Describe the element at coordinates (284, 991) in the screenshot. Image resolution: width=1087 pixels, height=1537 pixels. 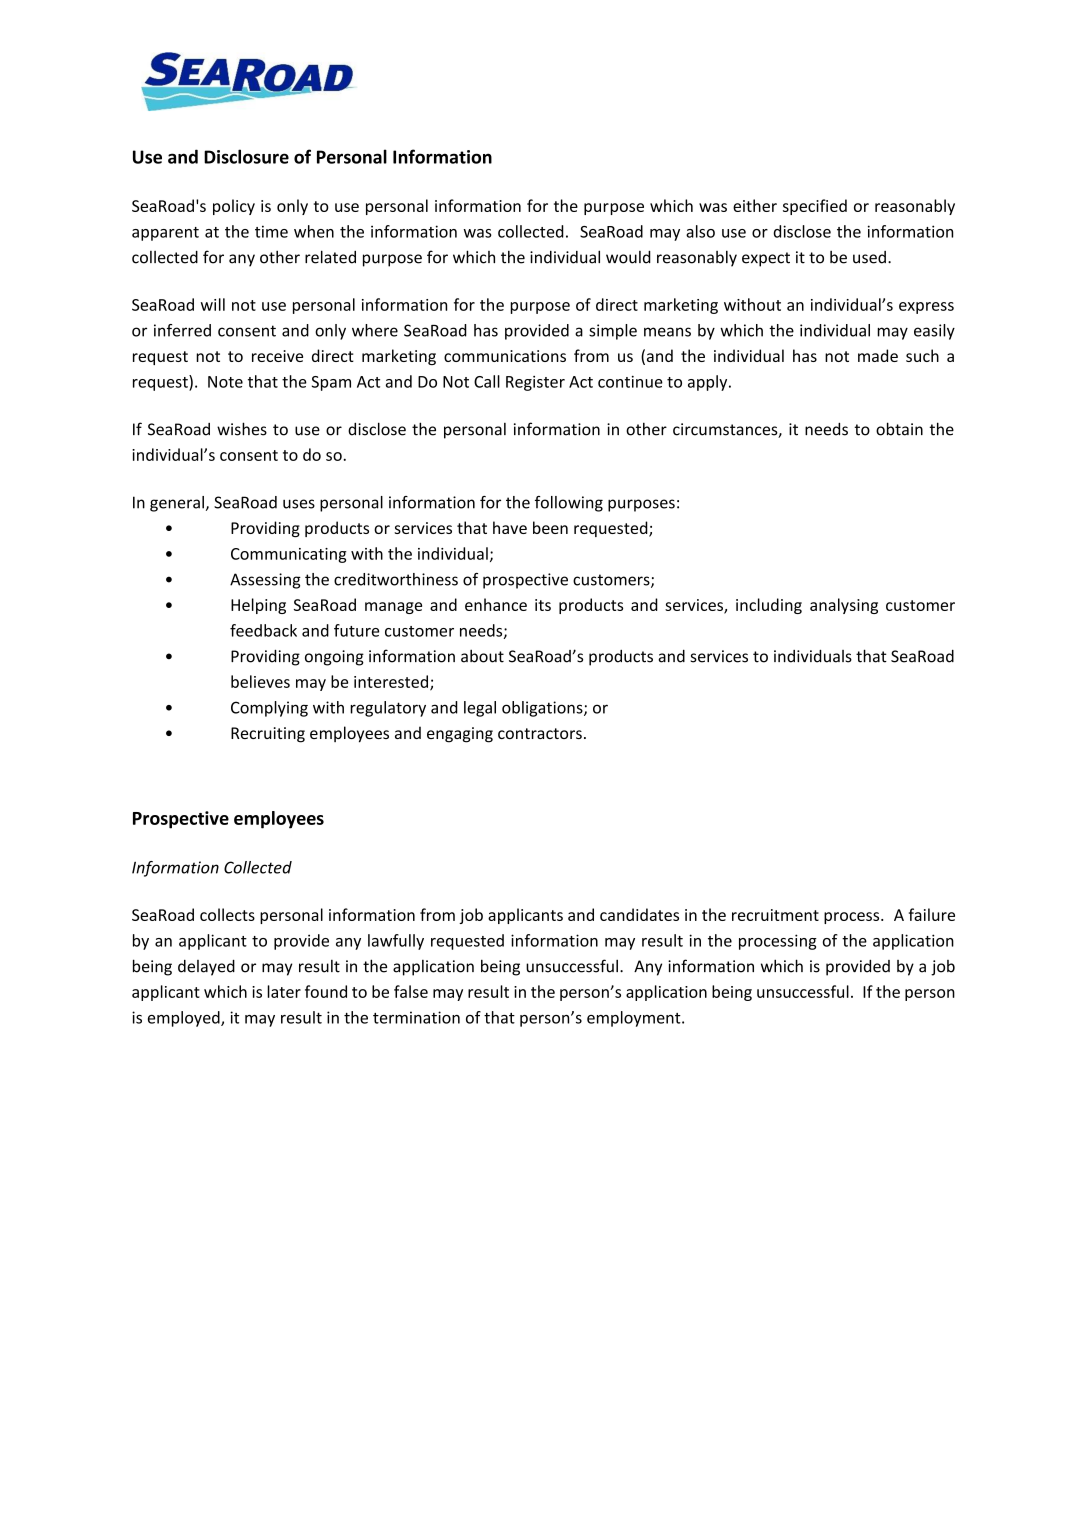
I see `later` at that location.
